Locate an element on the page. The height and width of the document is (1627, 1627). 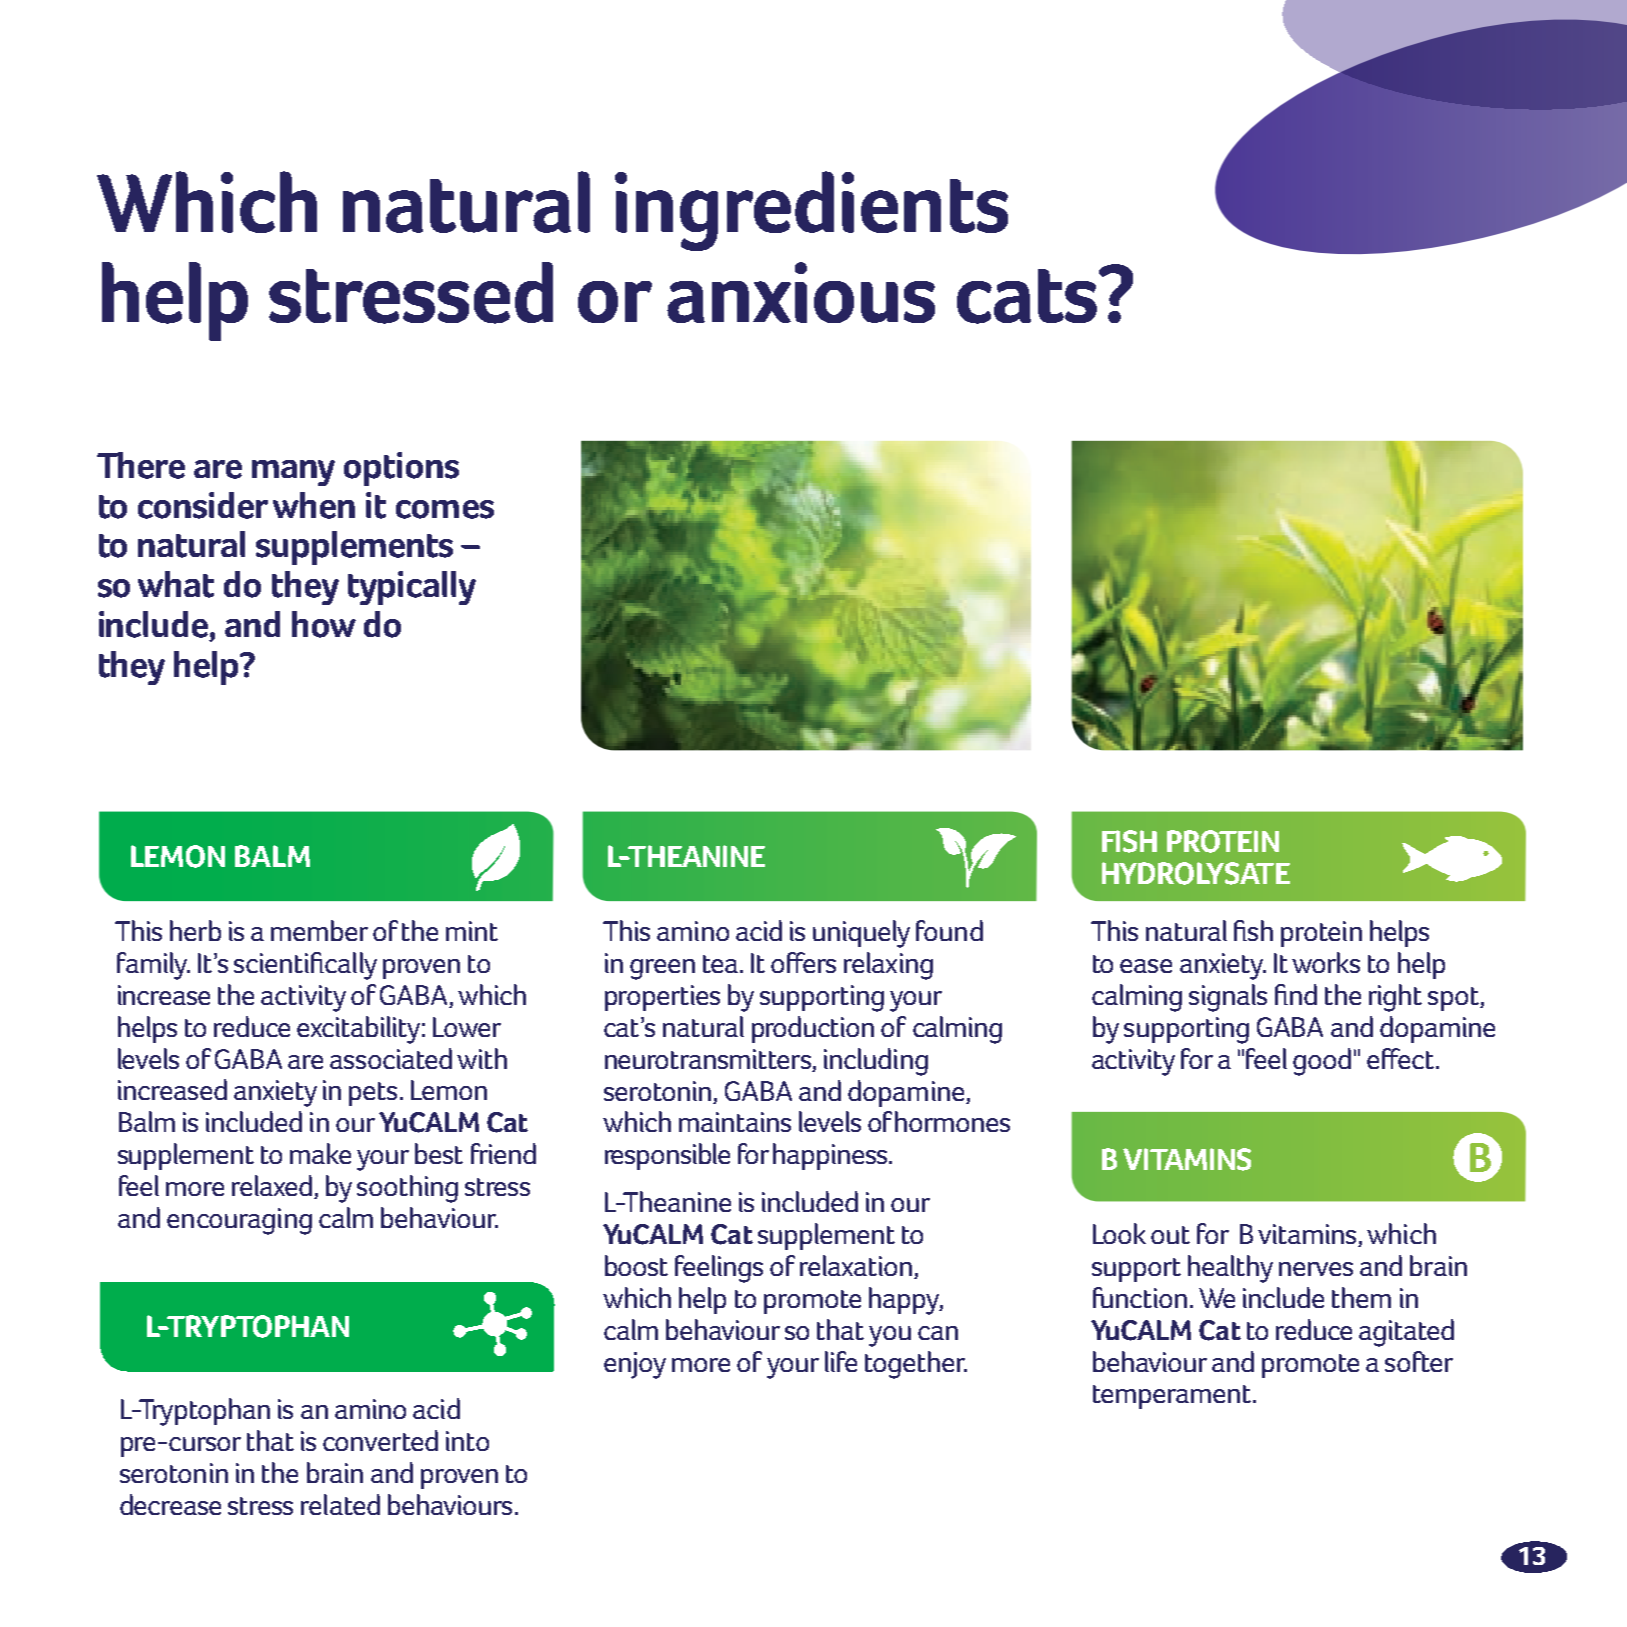
cats is located at coordinates (1027, 296).
